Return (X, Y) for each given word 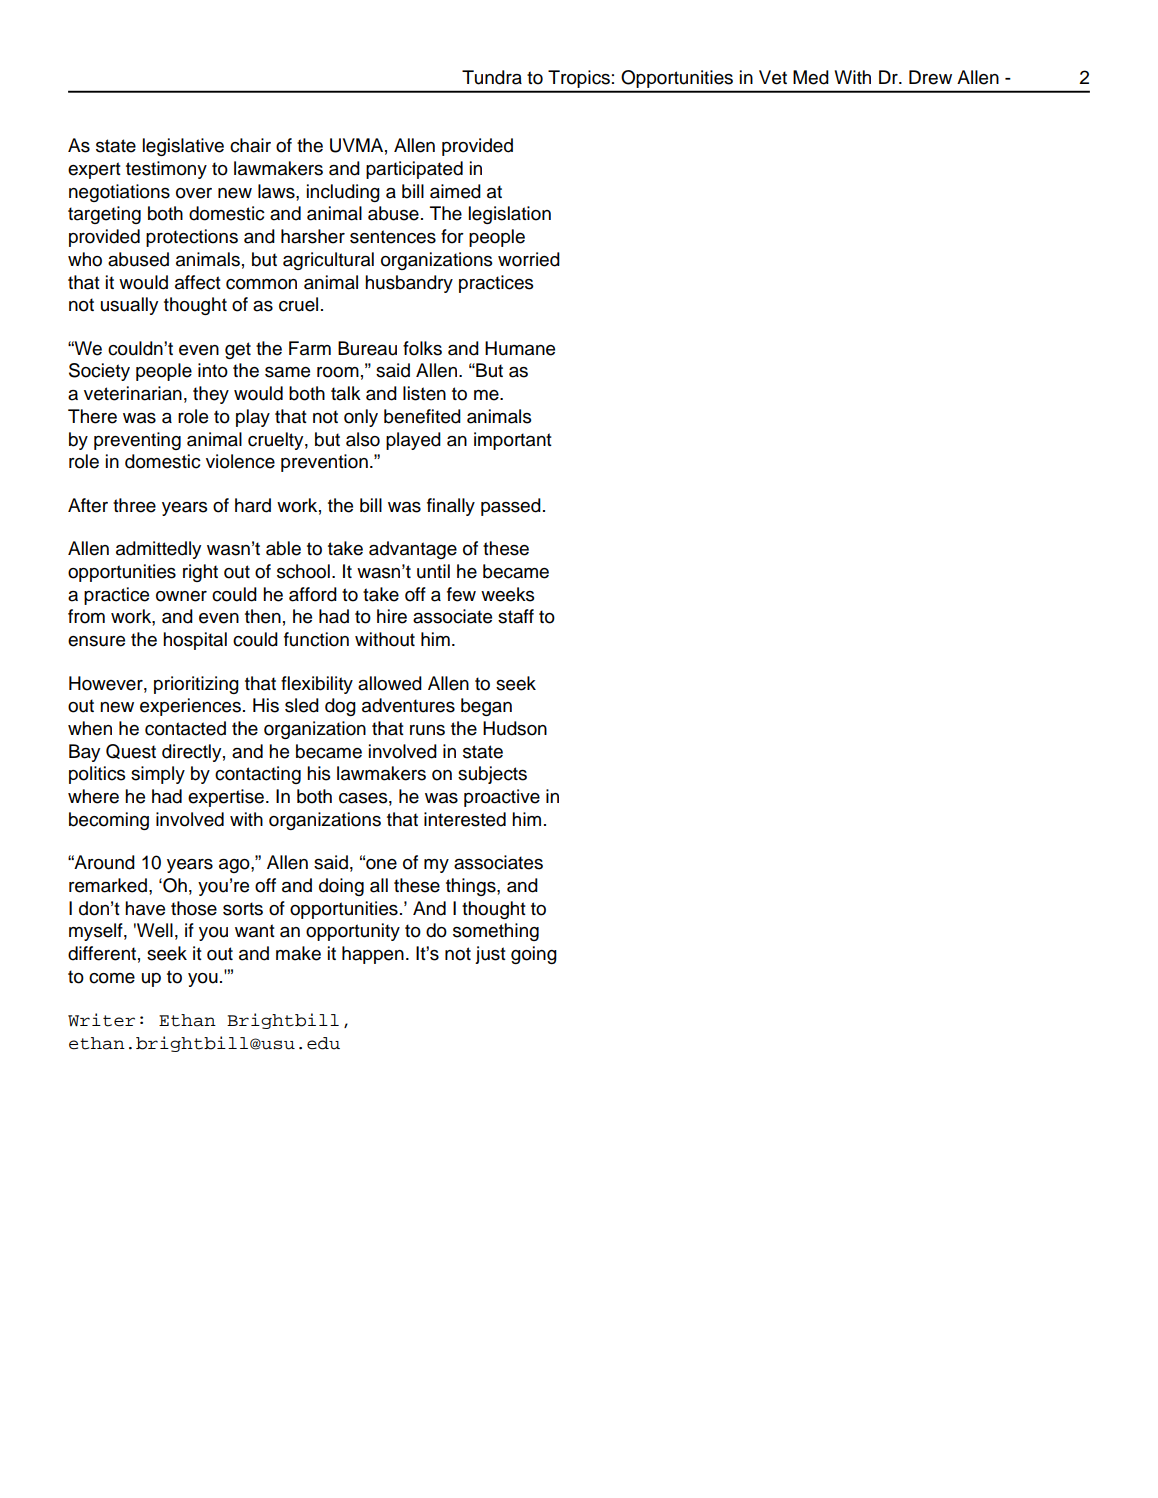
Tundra (492, 77)
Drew (930, 77)
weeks (508, 594)
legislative (183, 147)
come (112, 978)
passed (511, 507)
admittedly (158, 550)
